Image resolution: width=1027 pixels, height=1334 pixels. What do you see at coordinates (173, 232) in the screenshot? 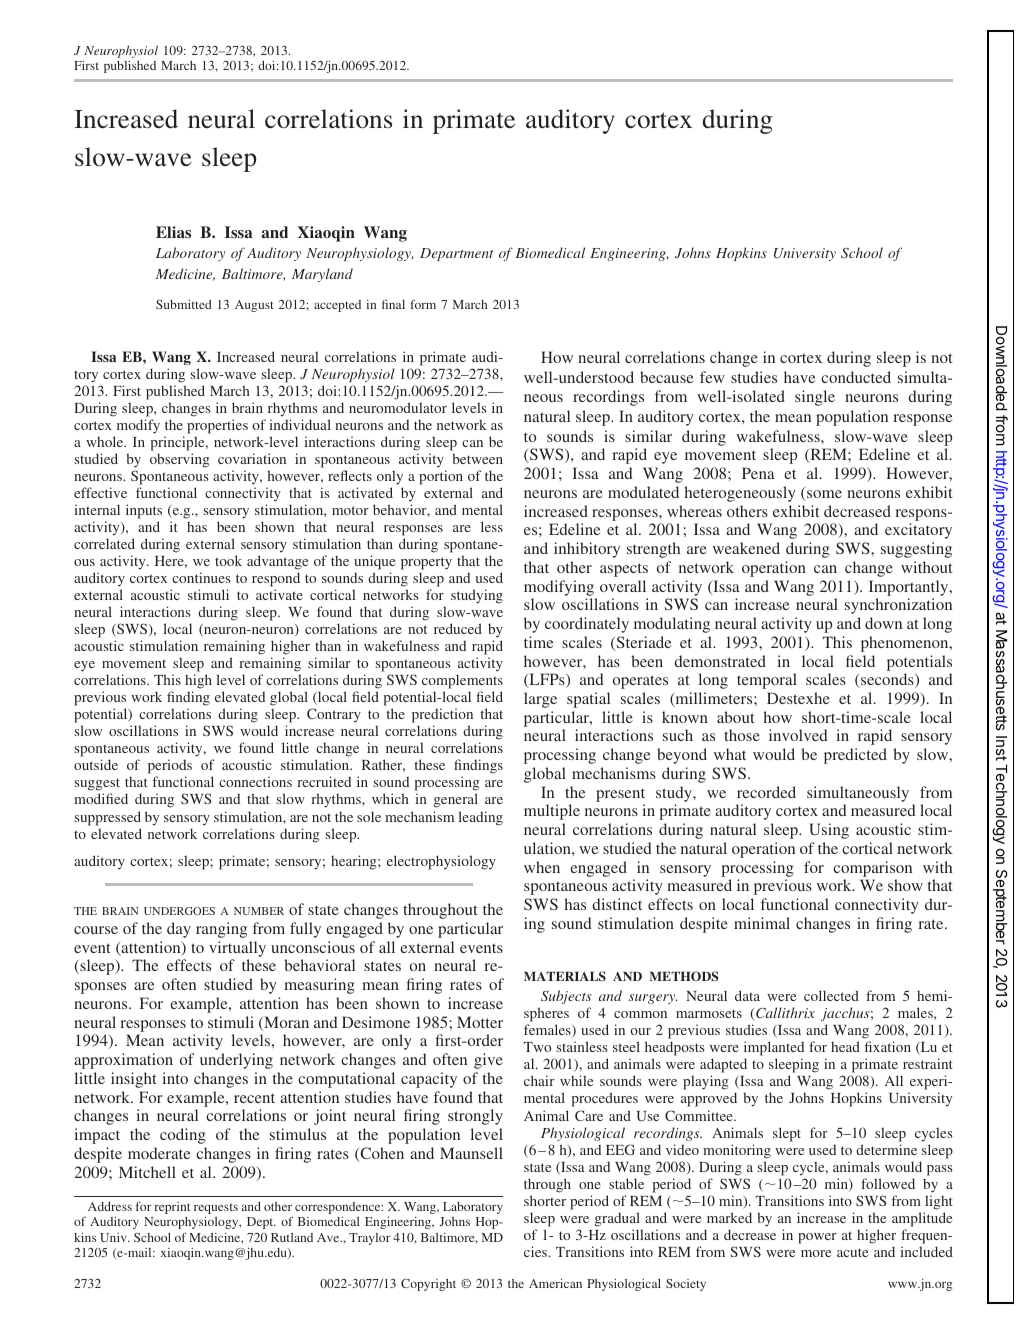
I see `Elias` at bounding box center [173, 232].
